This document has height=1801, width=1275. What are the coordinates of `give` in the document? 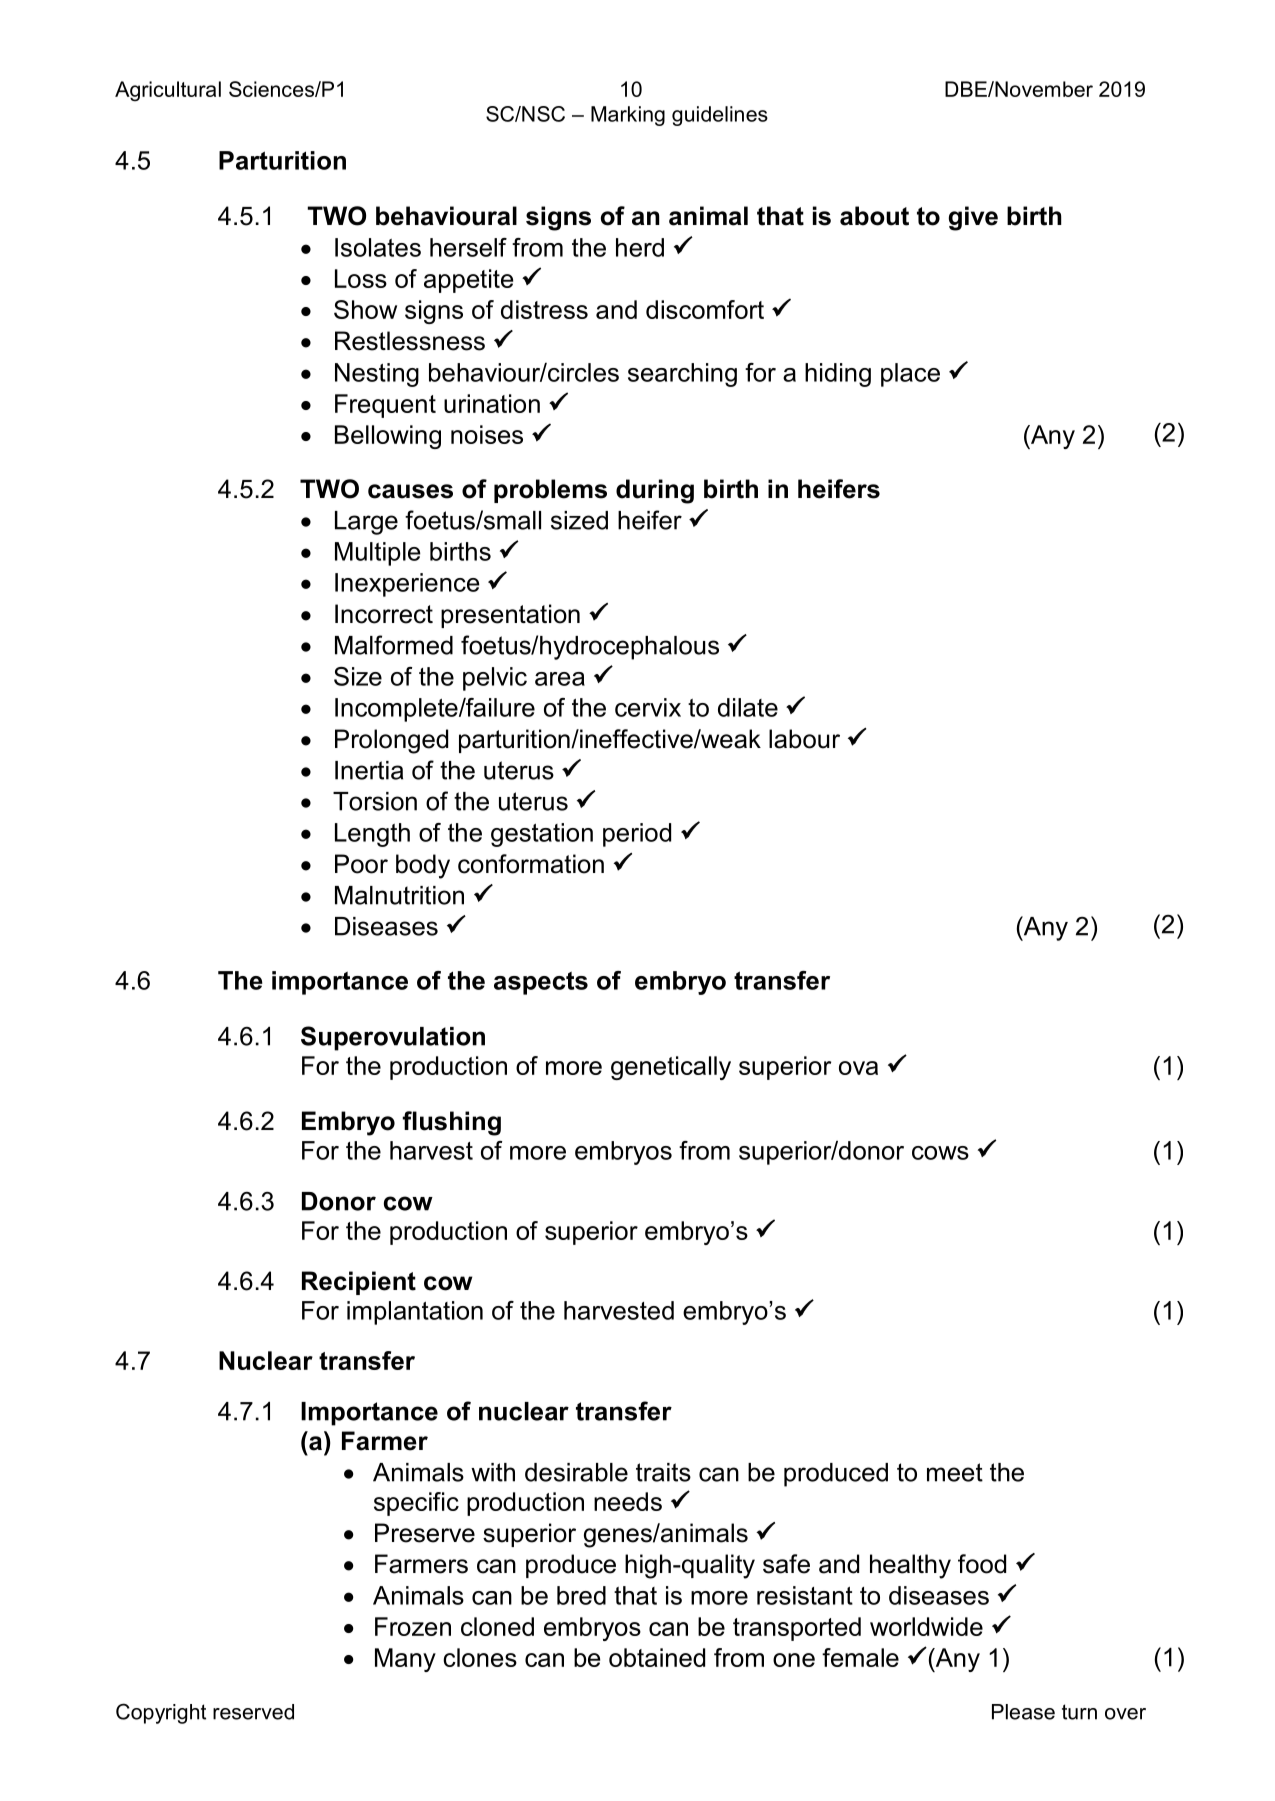 It's located at (973, 218).
